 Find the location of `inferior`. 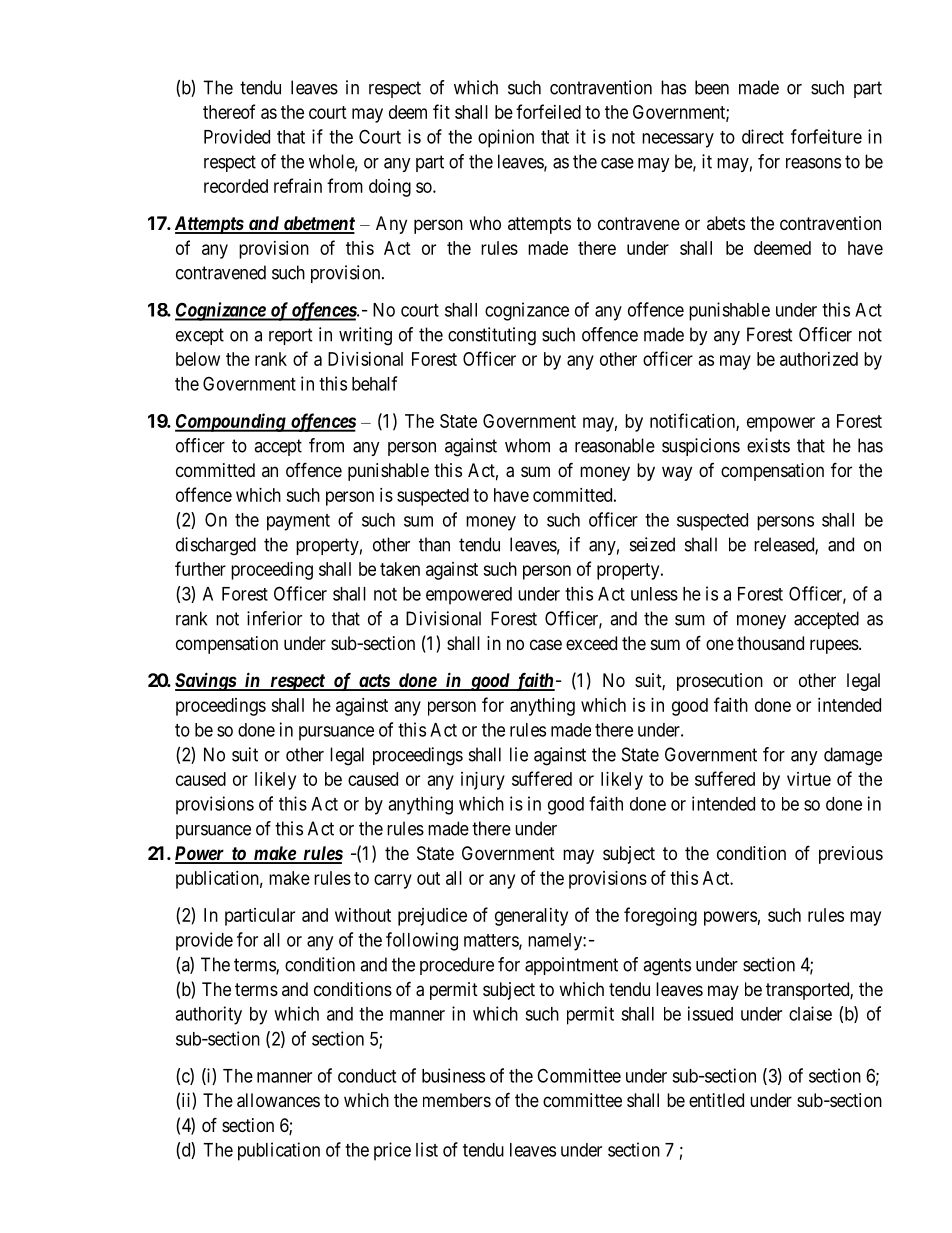

inferior is located at coordinates (274, 618).
